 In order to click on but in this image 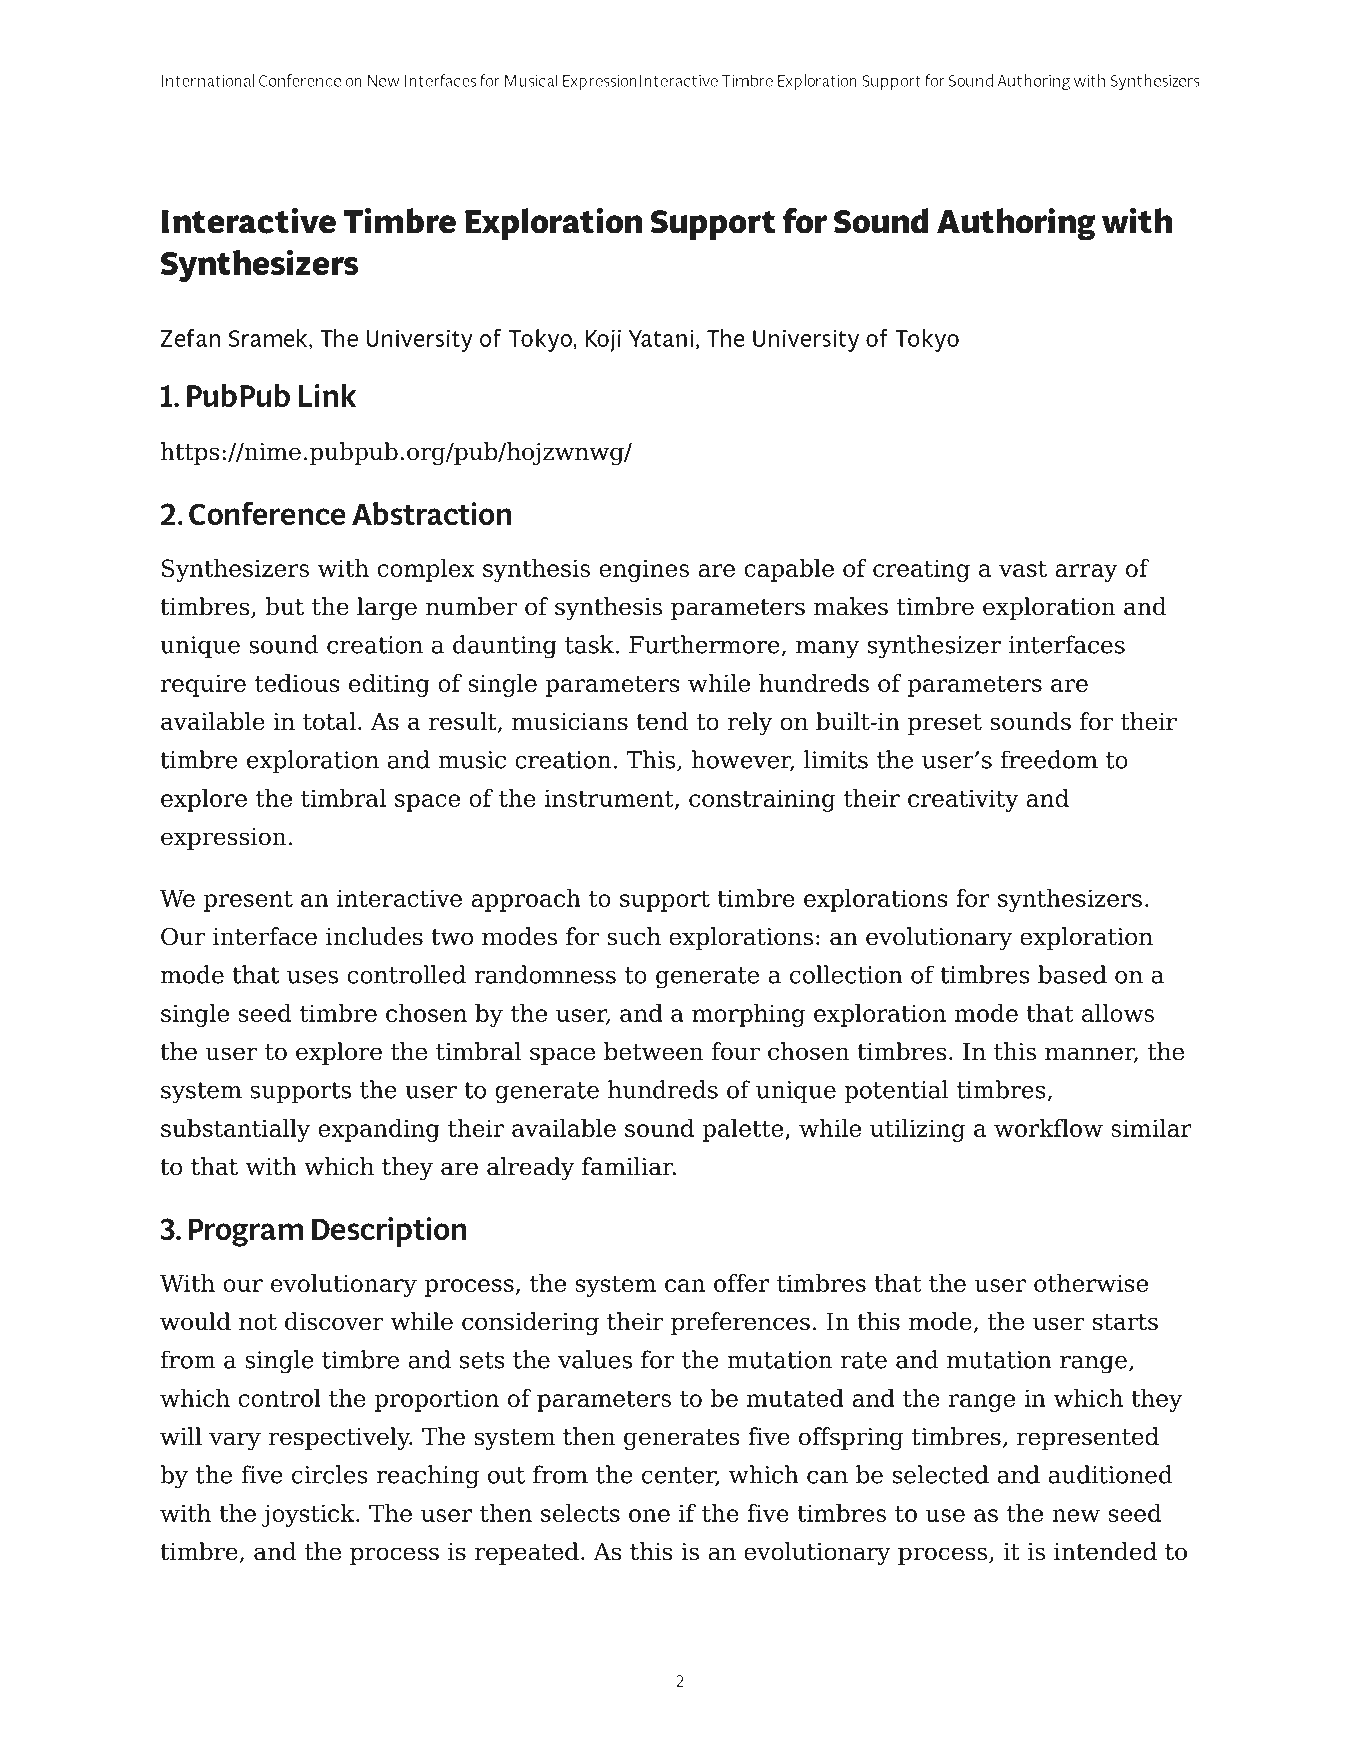, I will do `click(284, 606)`.
